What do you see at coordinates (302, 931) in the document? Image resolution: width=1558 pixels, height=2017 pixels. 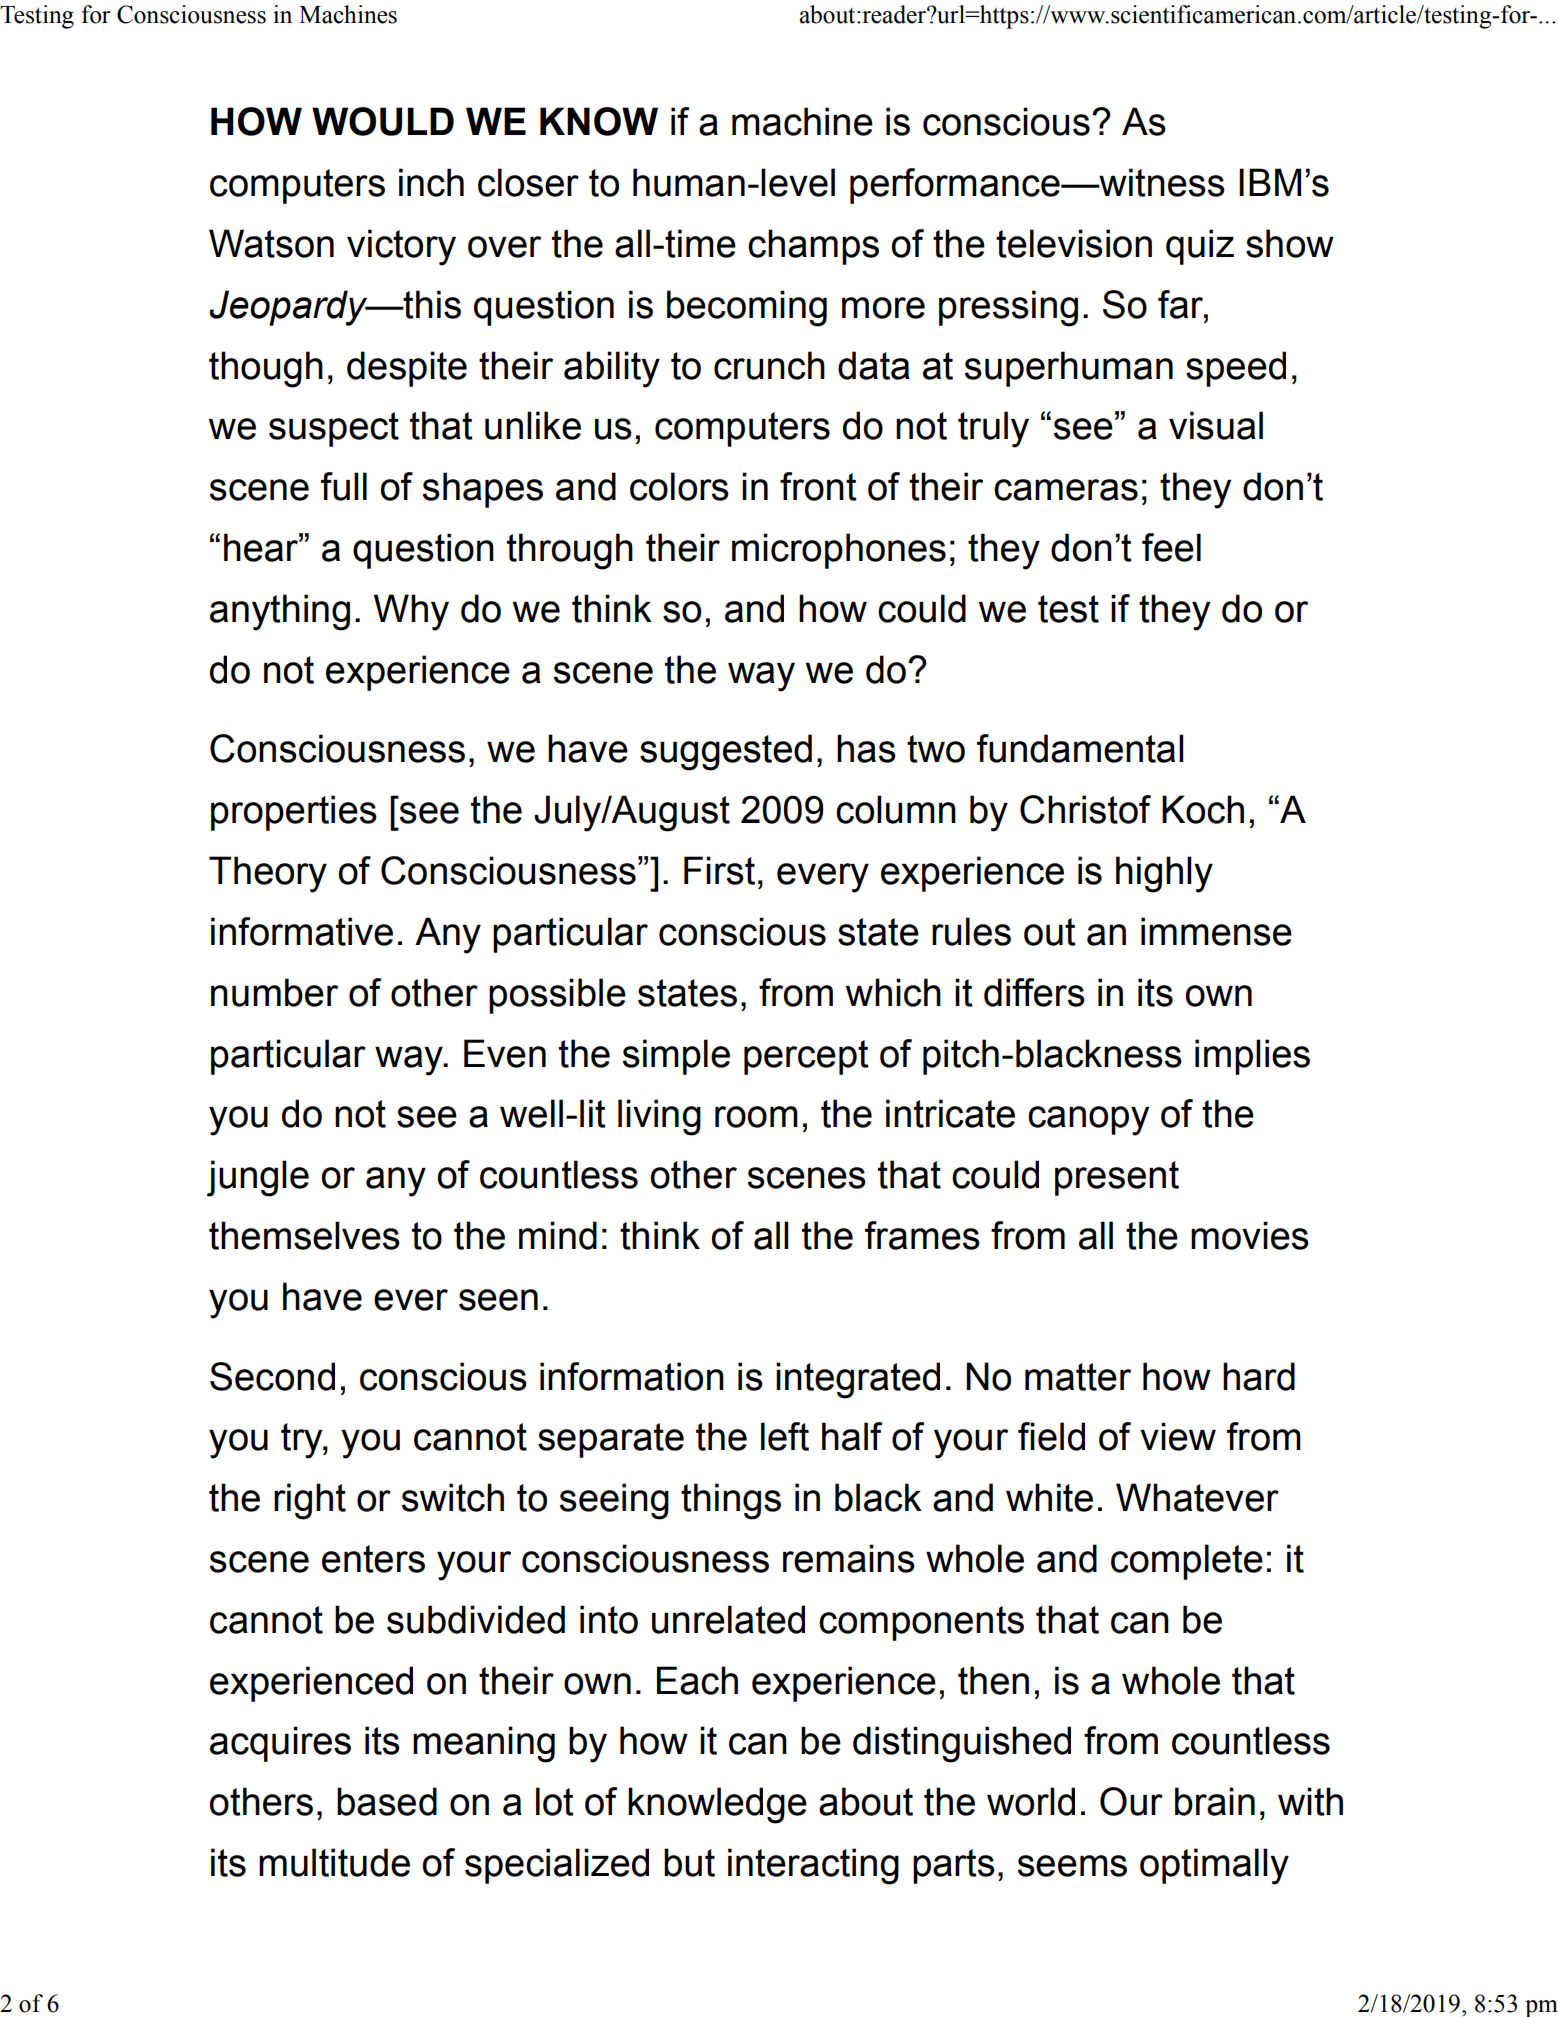 I see `informative` at bounding box center [302, 931].
